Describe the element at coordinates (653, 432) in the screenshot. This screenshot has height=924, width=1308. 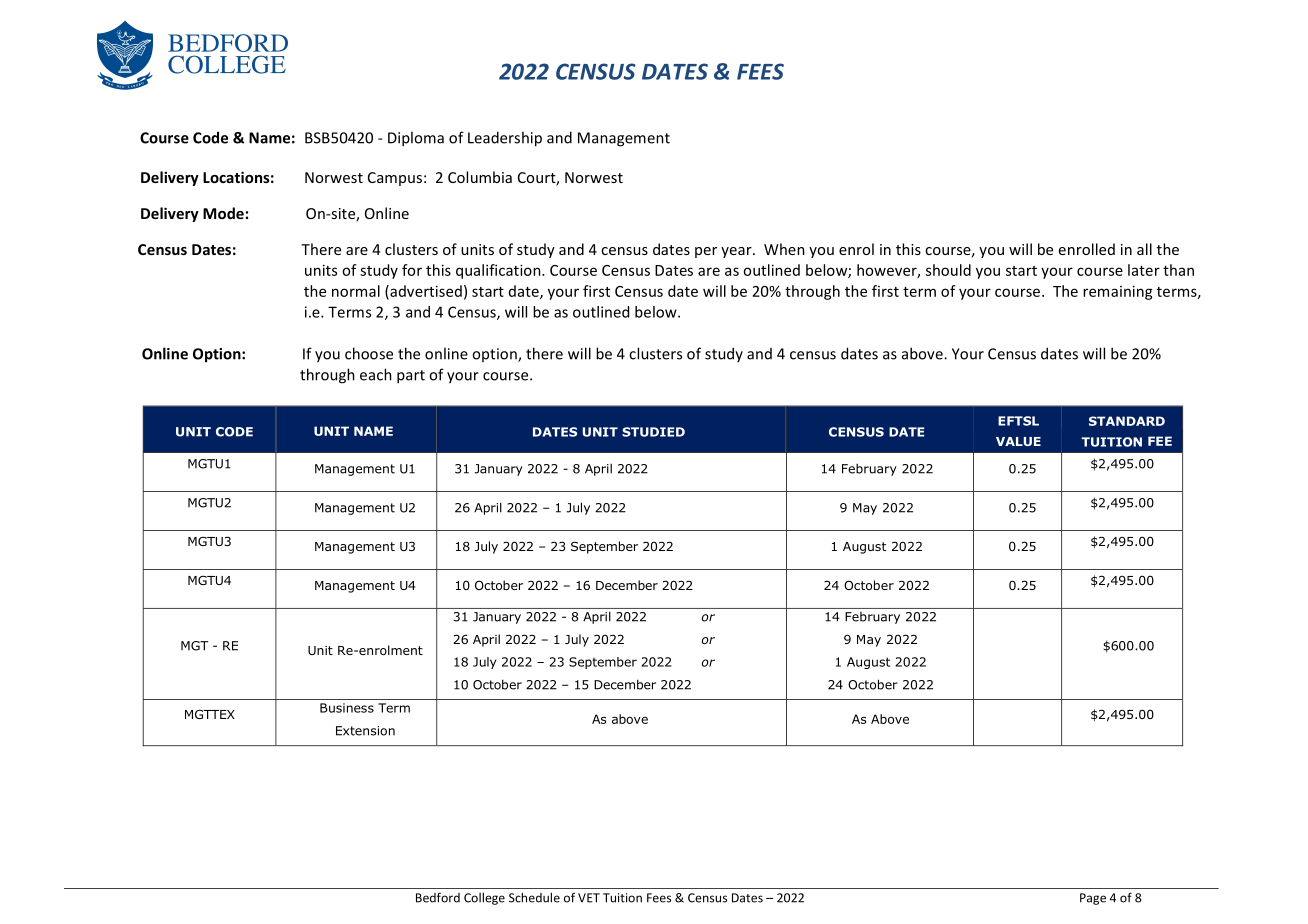
I see `STUDIED` at that location.
